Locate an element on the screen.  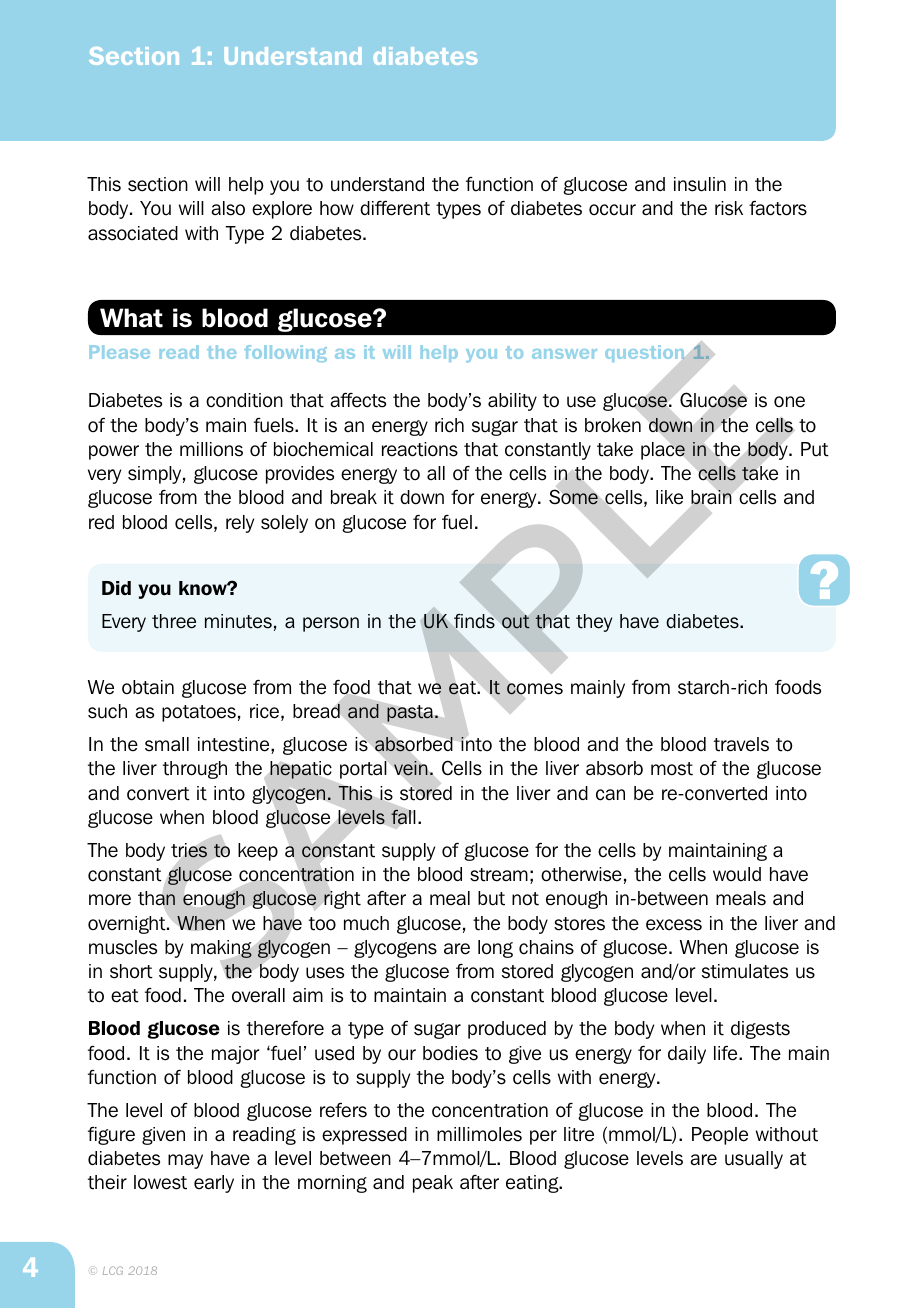
reactions is located at coordinates (420, 449).
